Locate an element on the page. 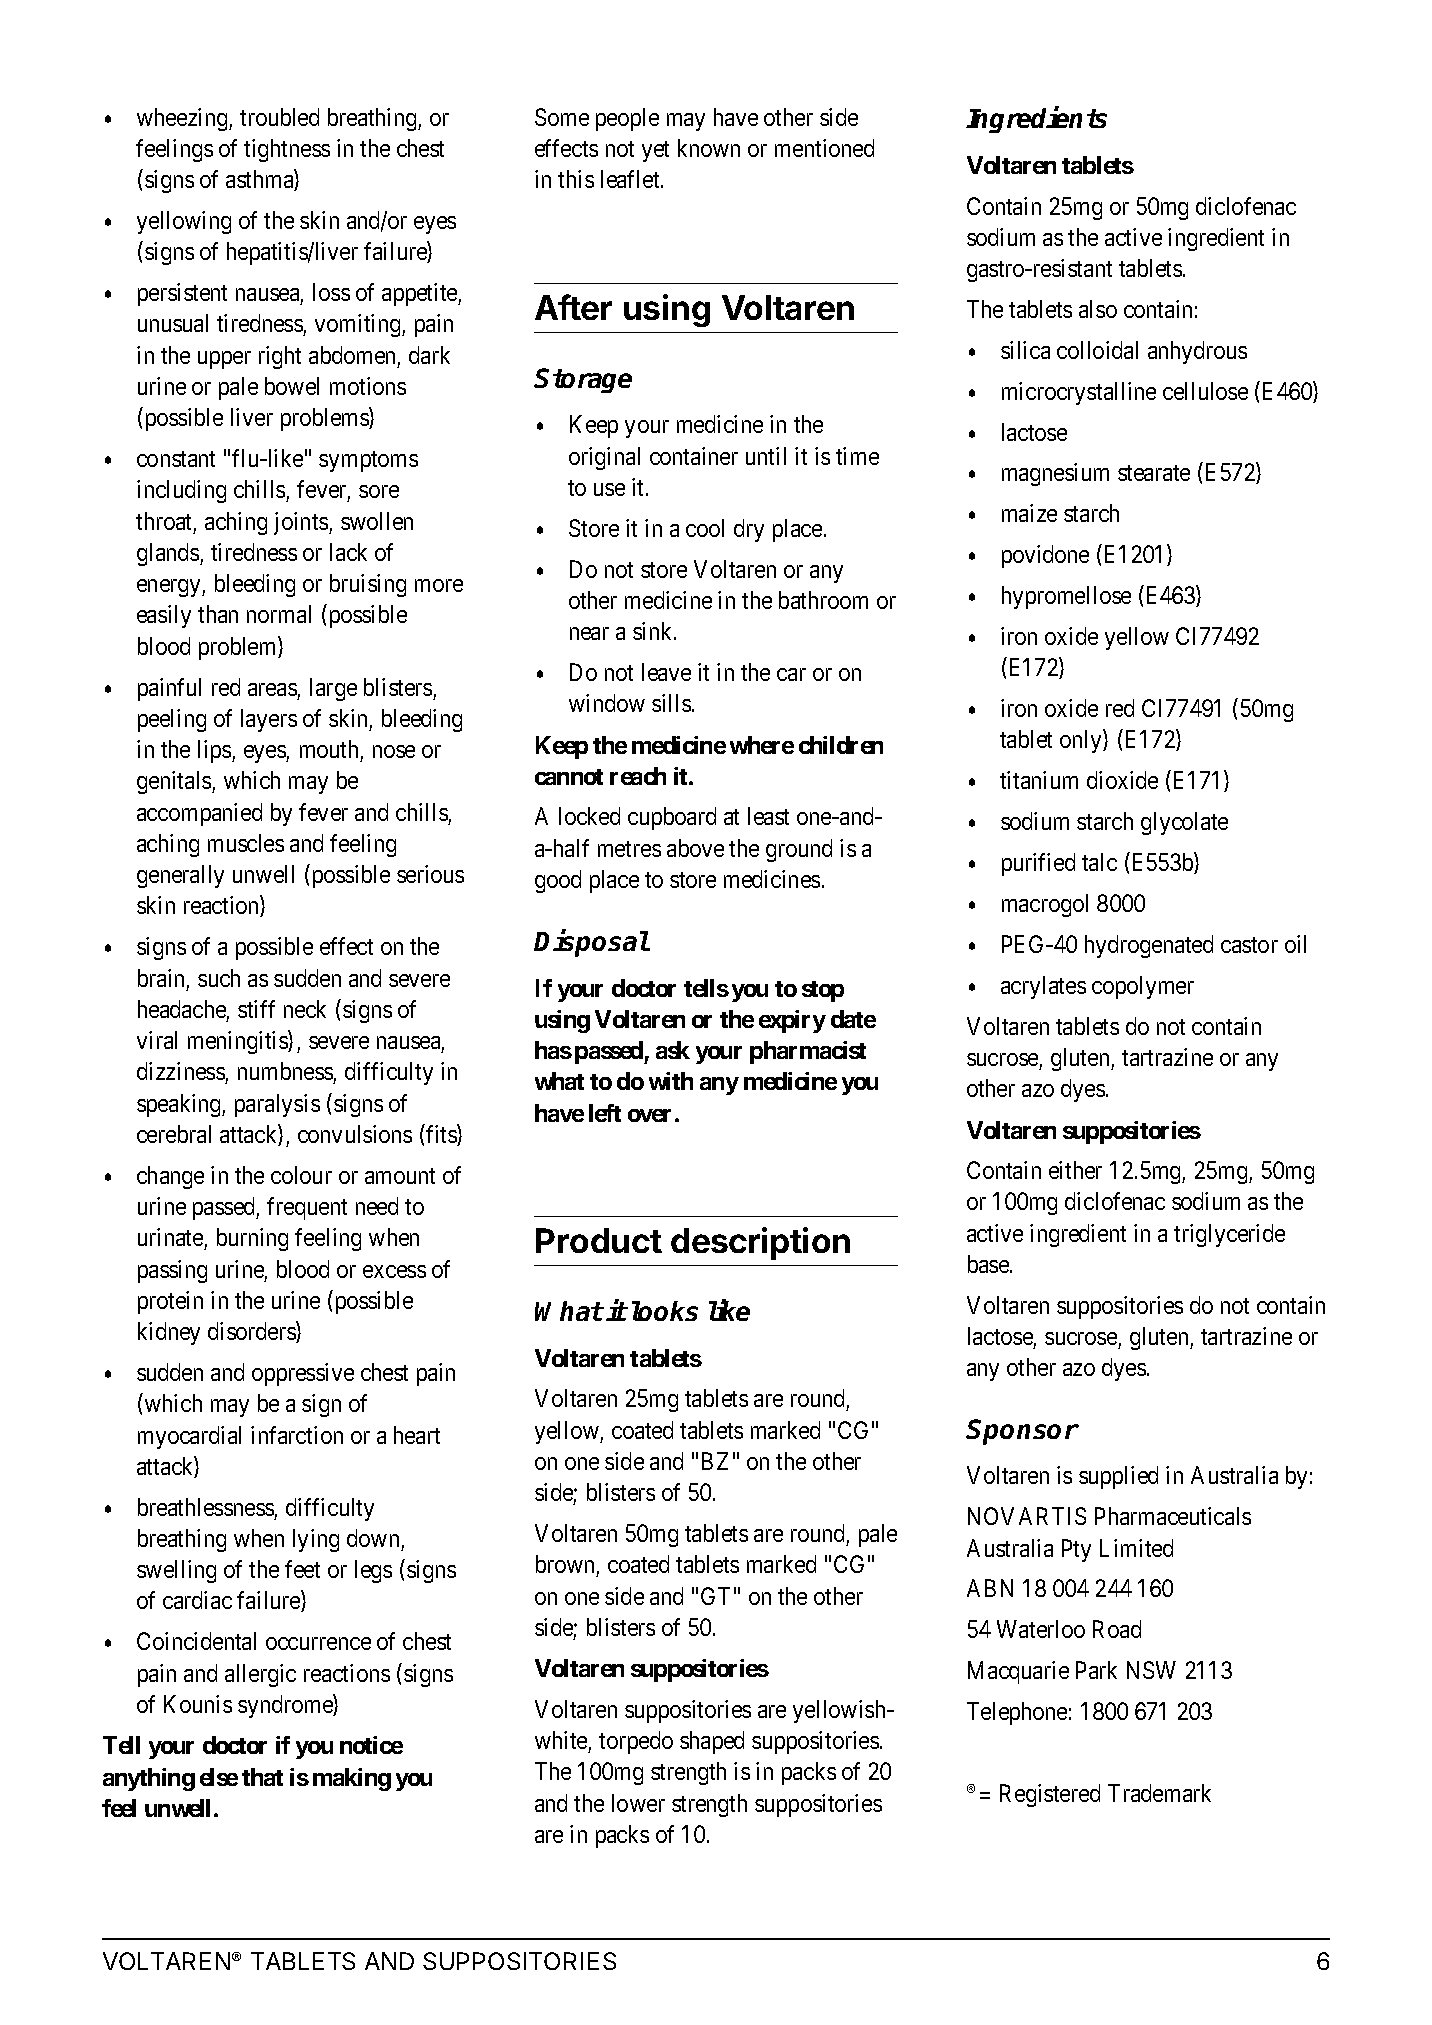 The image size is (1432, 2025). known is located at coordinates (709, 148).
